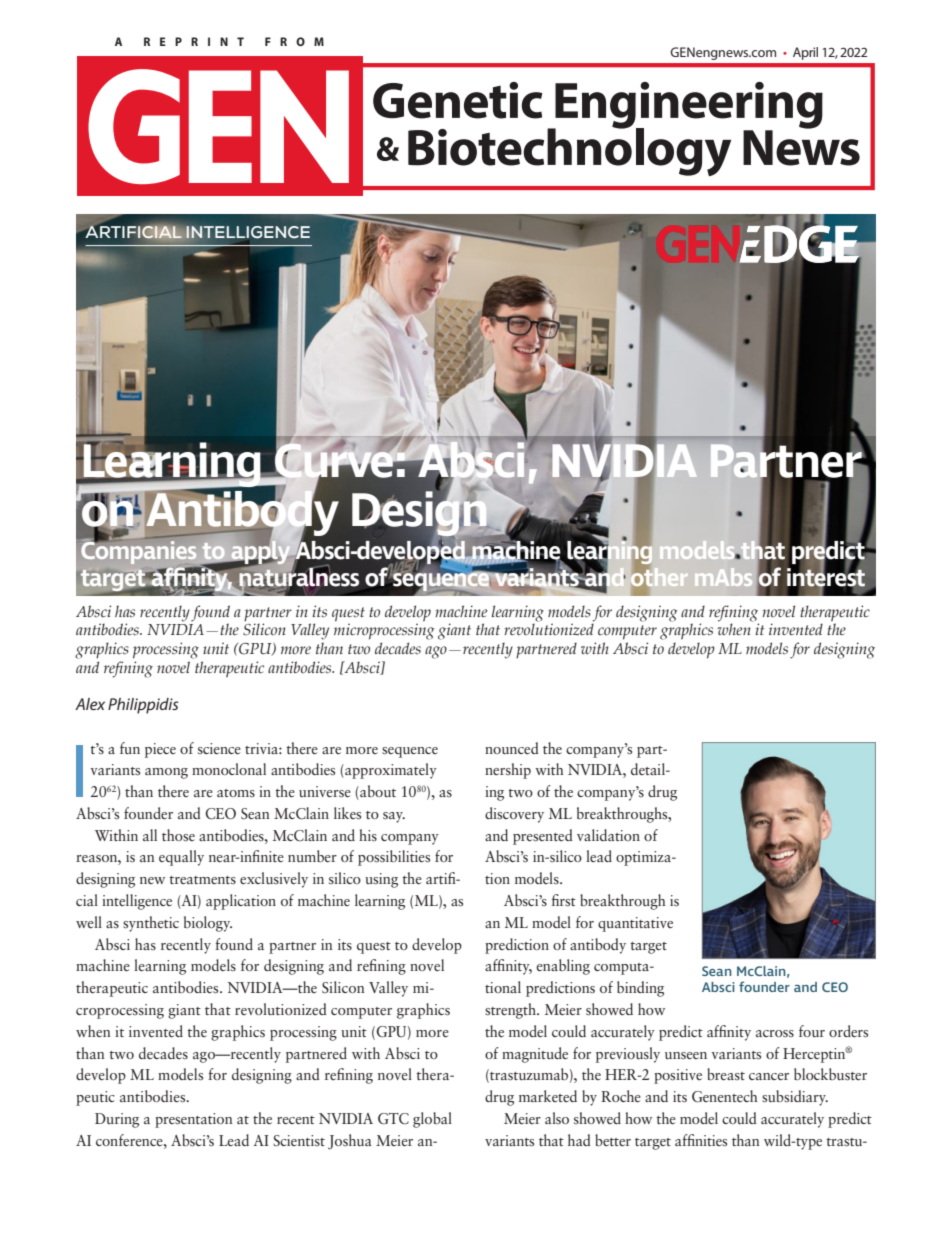 This screenshot has height=1233, width=952. What do you see at coordinates (659, 576) in the screenshot?
I see `other` at bounding box center [659, 576].
